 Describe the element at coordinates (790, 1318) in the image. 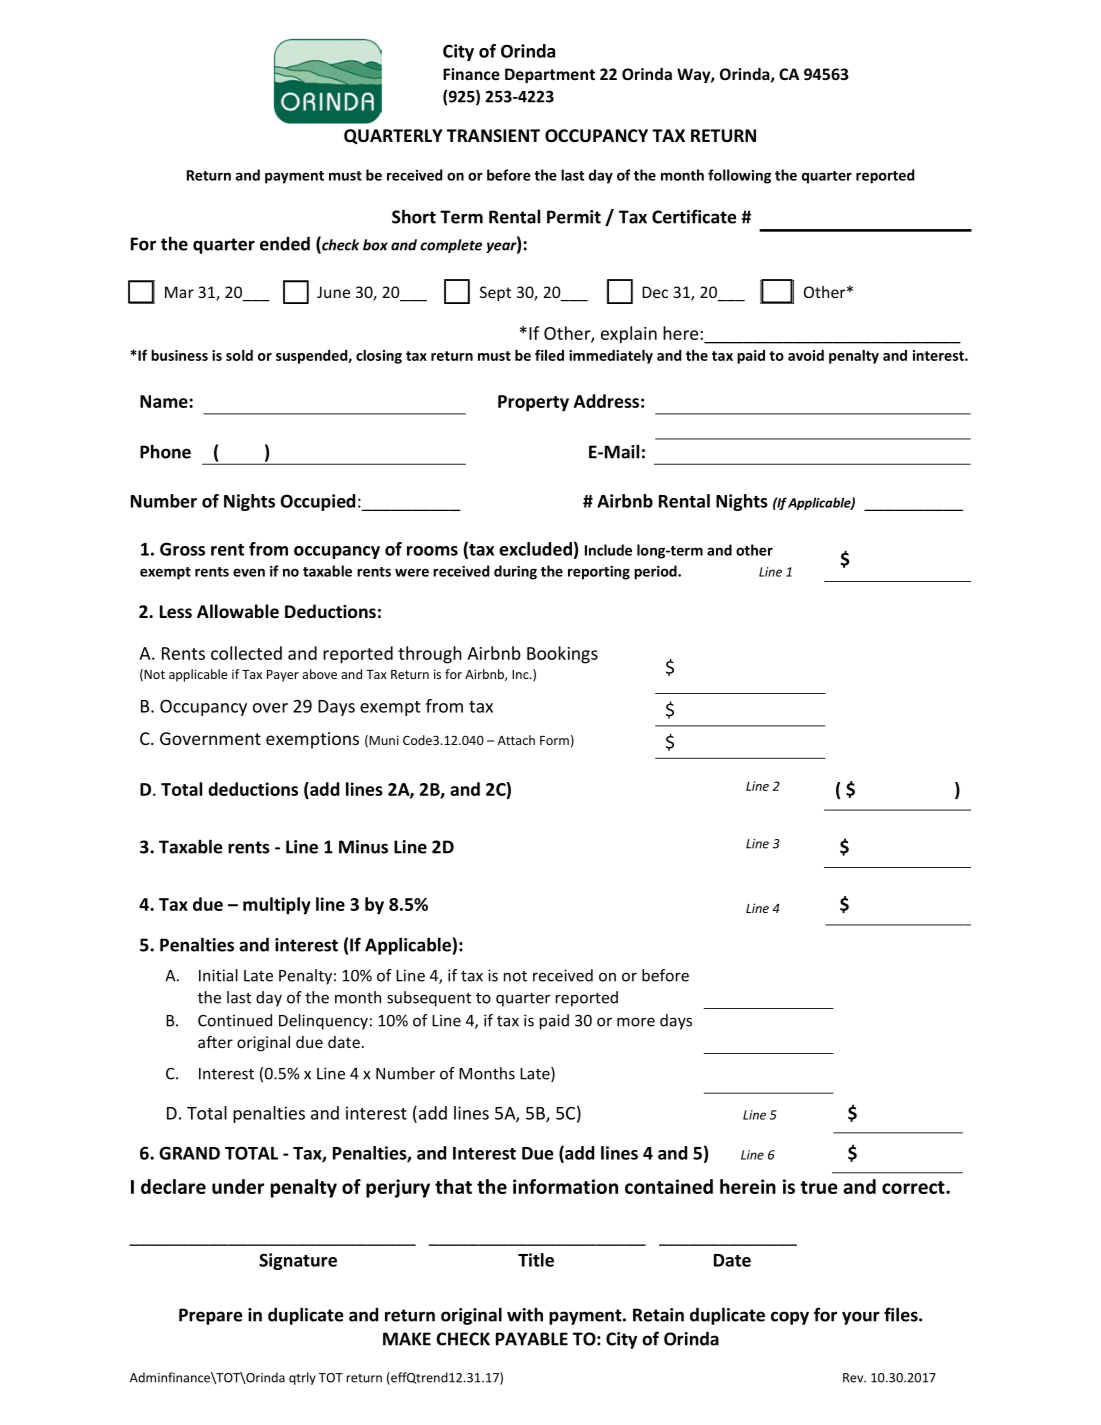

I see `copy` at that location.
